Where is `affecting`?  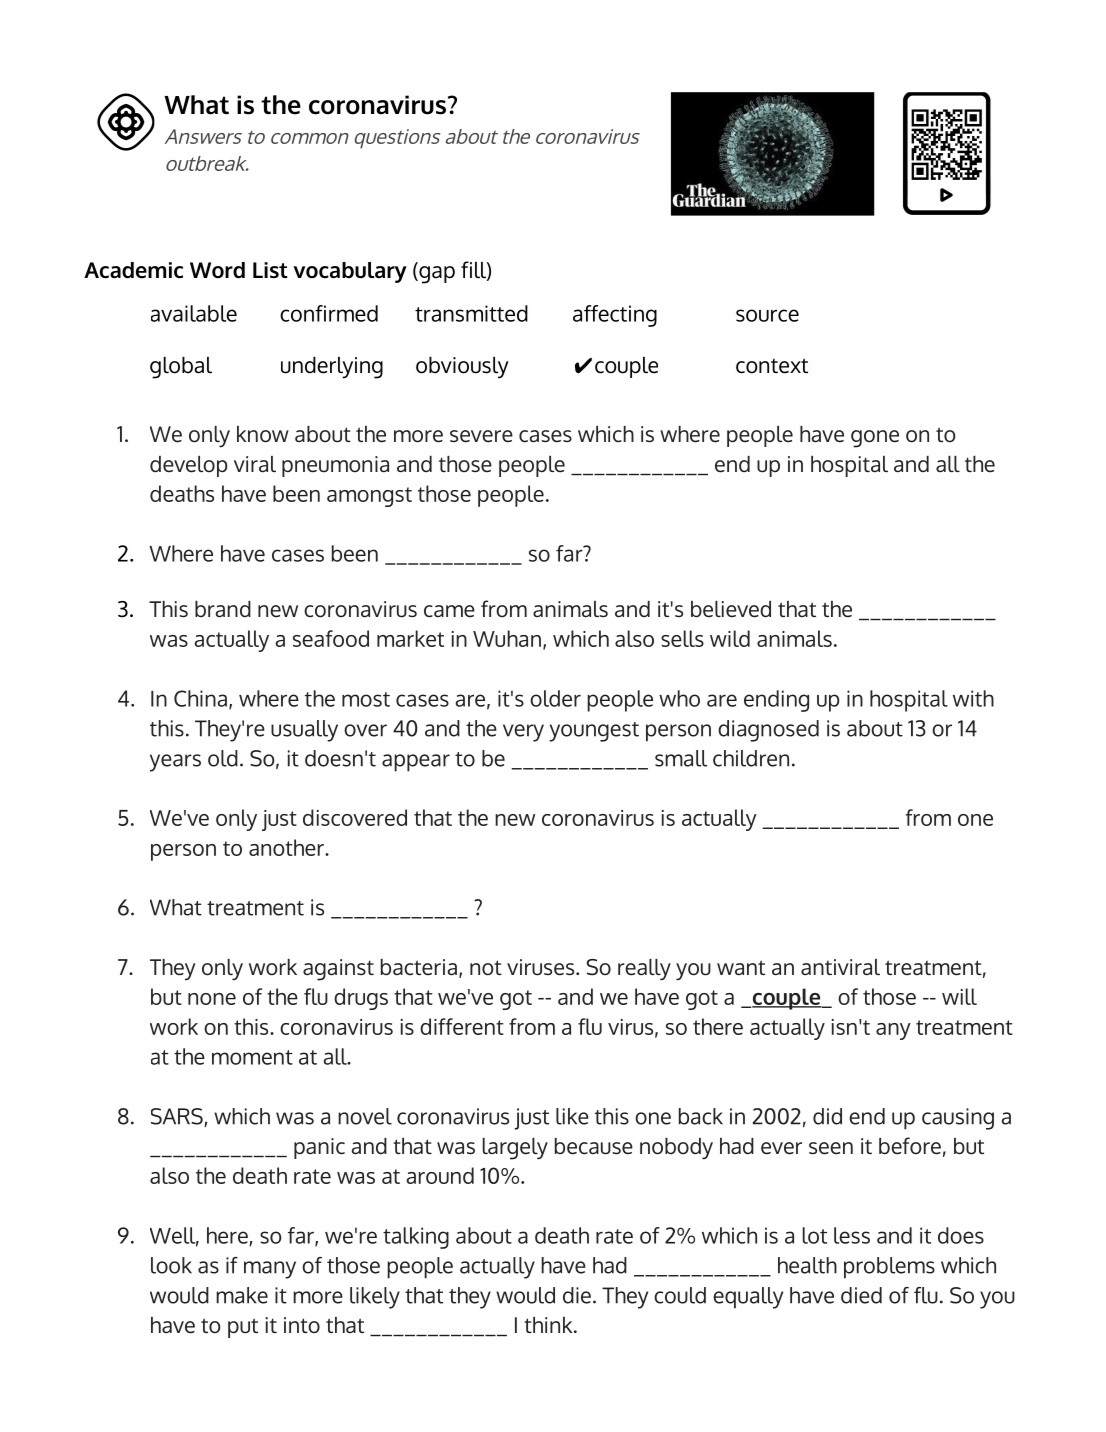
affecting is located at coordinates (615, 316).
